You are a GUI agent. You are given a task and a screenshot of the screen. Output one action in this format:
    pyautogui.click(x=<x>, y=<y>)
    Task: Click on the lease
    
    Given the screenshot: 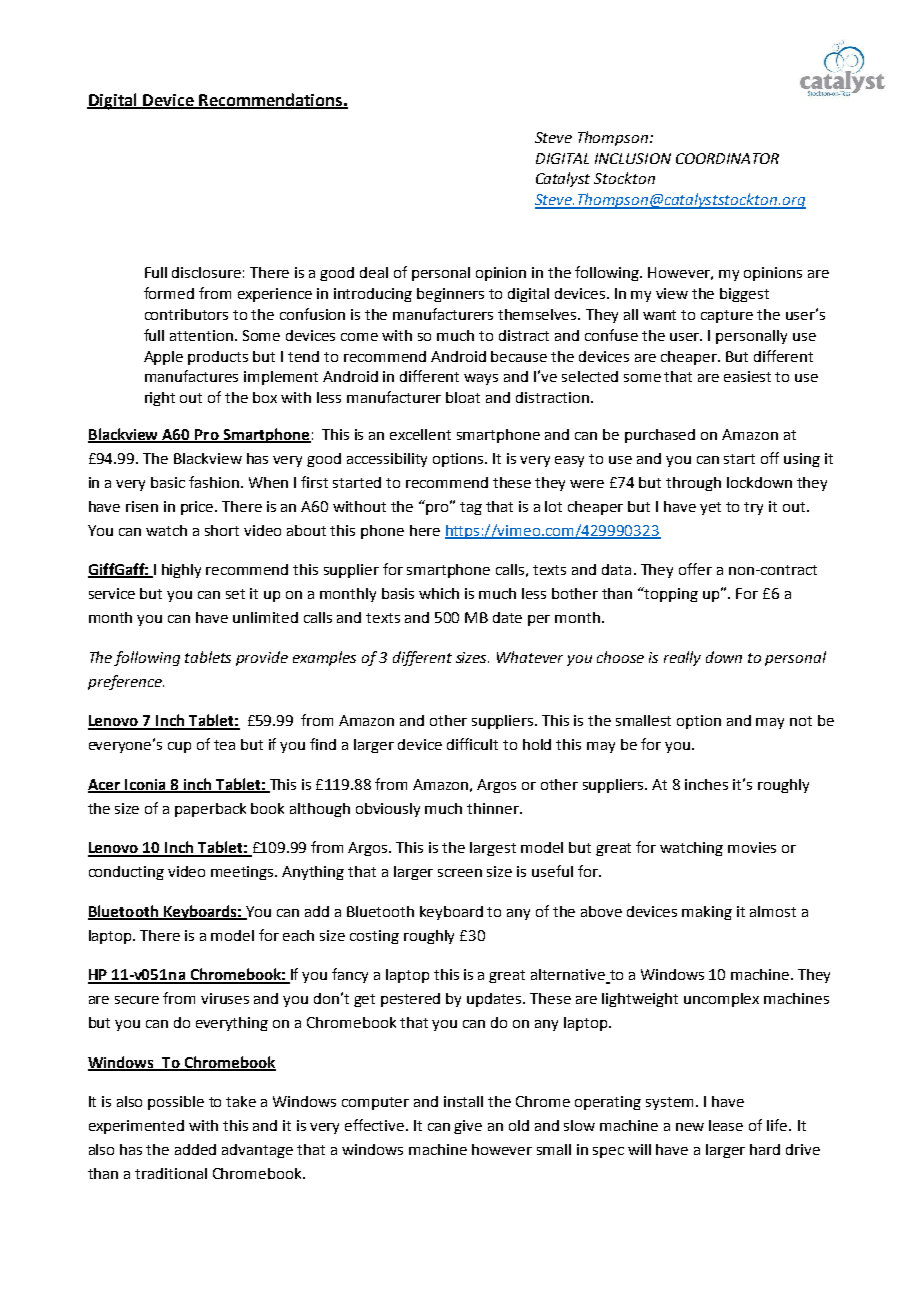 What is the action you would take?
    pyautogui.click(x=726, y=1125)
